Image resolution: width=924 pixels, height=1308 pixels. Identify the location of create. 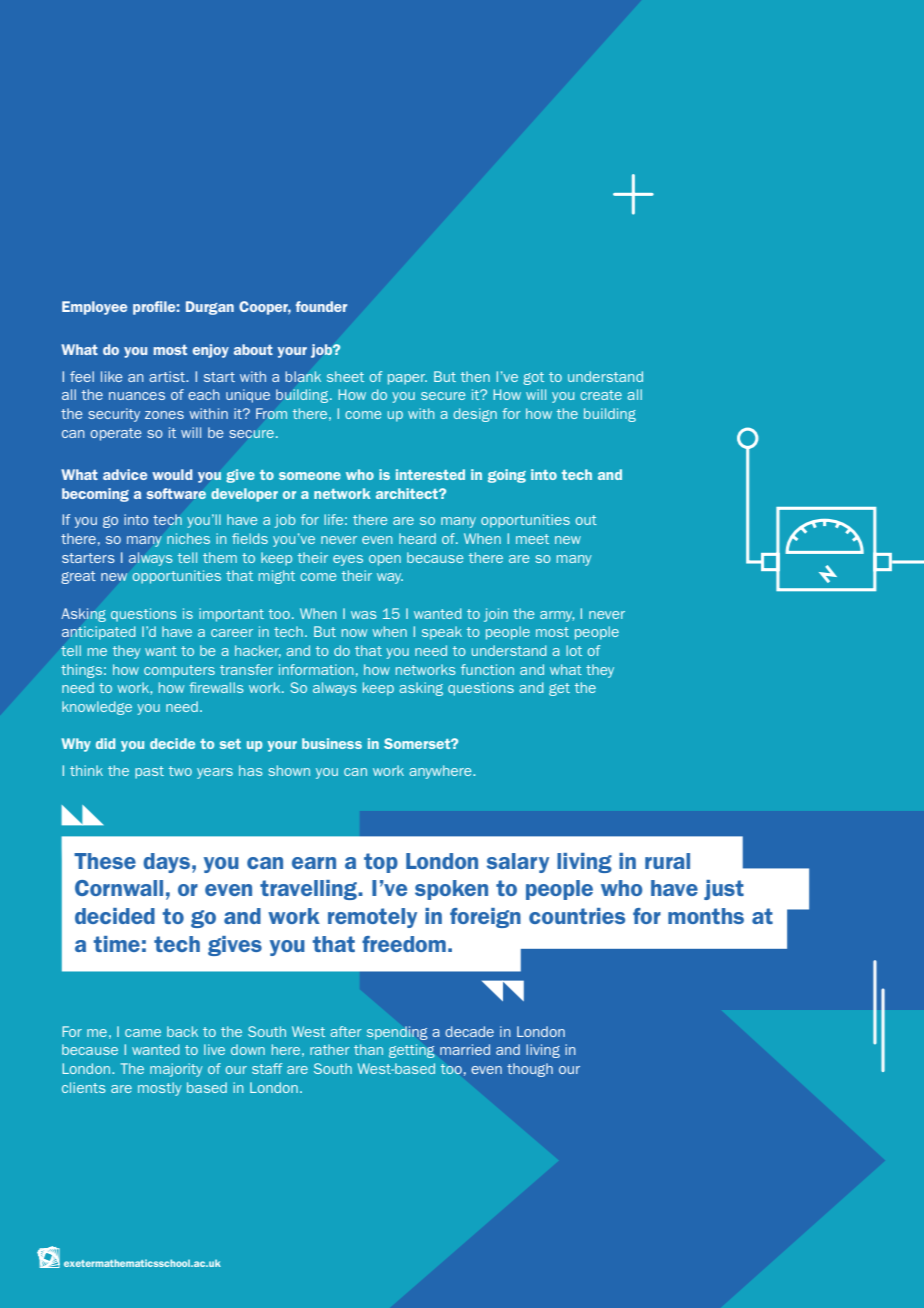
(601, 395).
